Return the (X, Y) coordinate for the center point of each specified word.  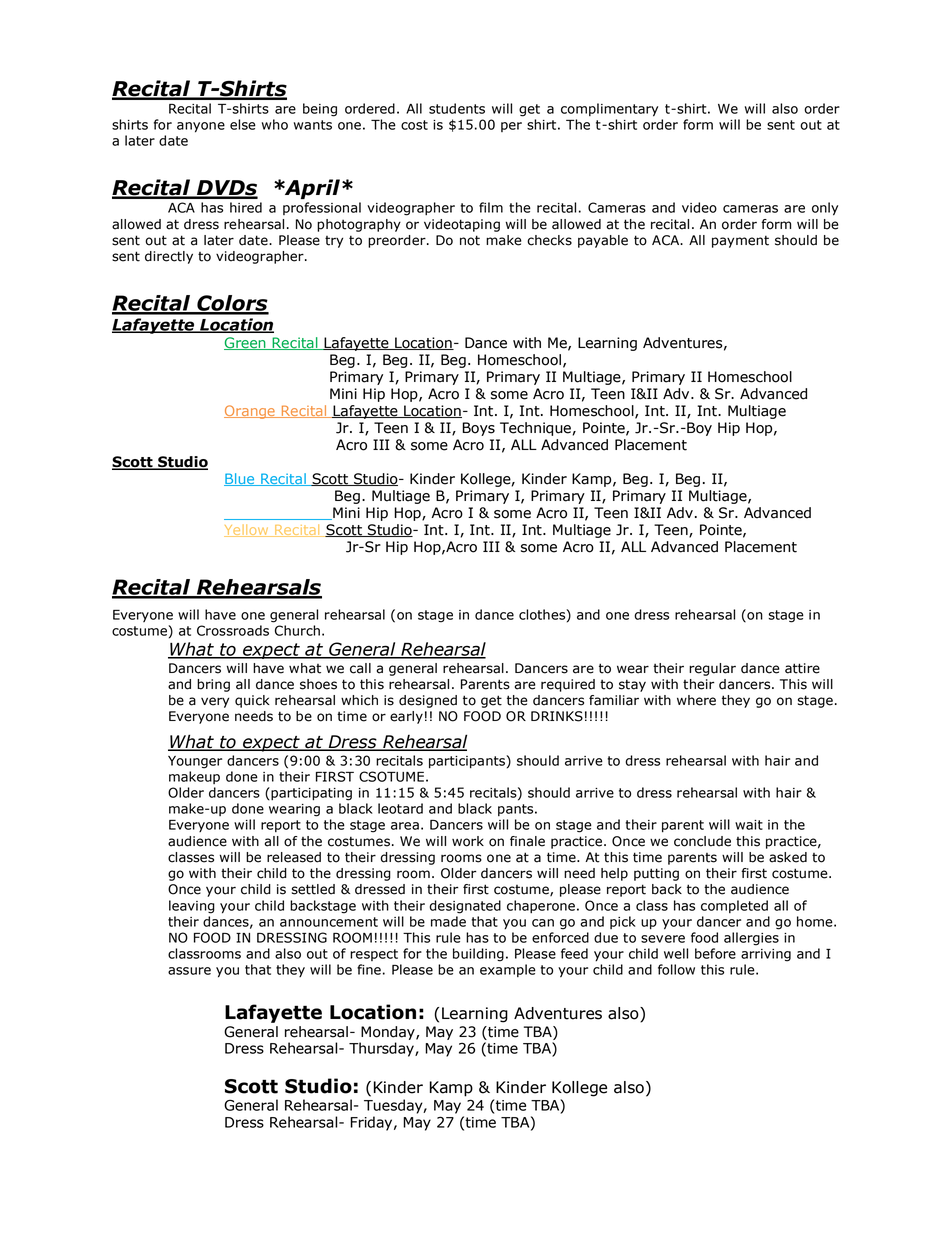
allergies (751, 939)
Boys (478, 429)
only (825, 209)
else (243, 124)
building (478, 955)
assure (189, 971)
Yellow (247, 530)
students (457, 108)
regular (712, 669)
